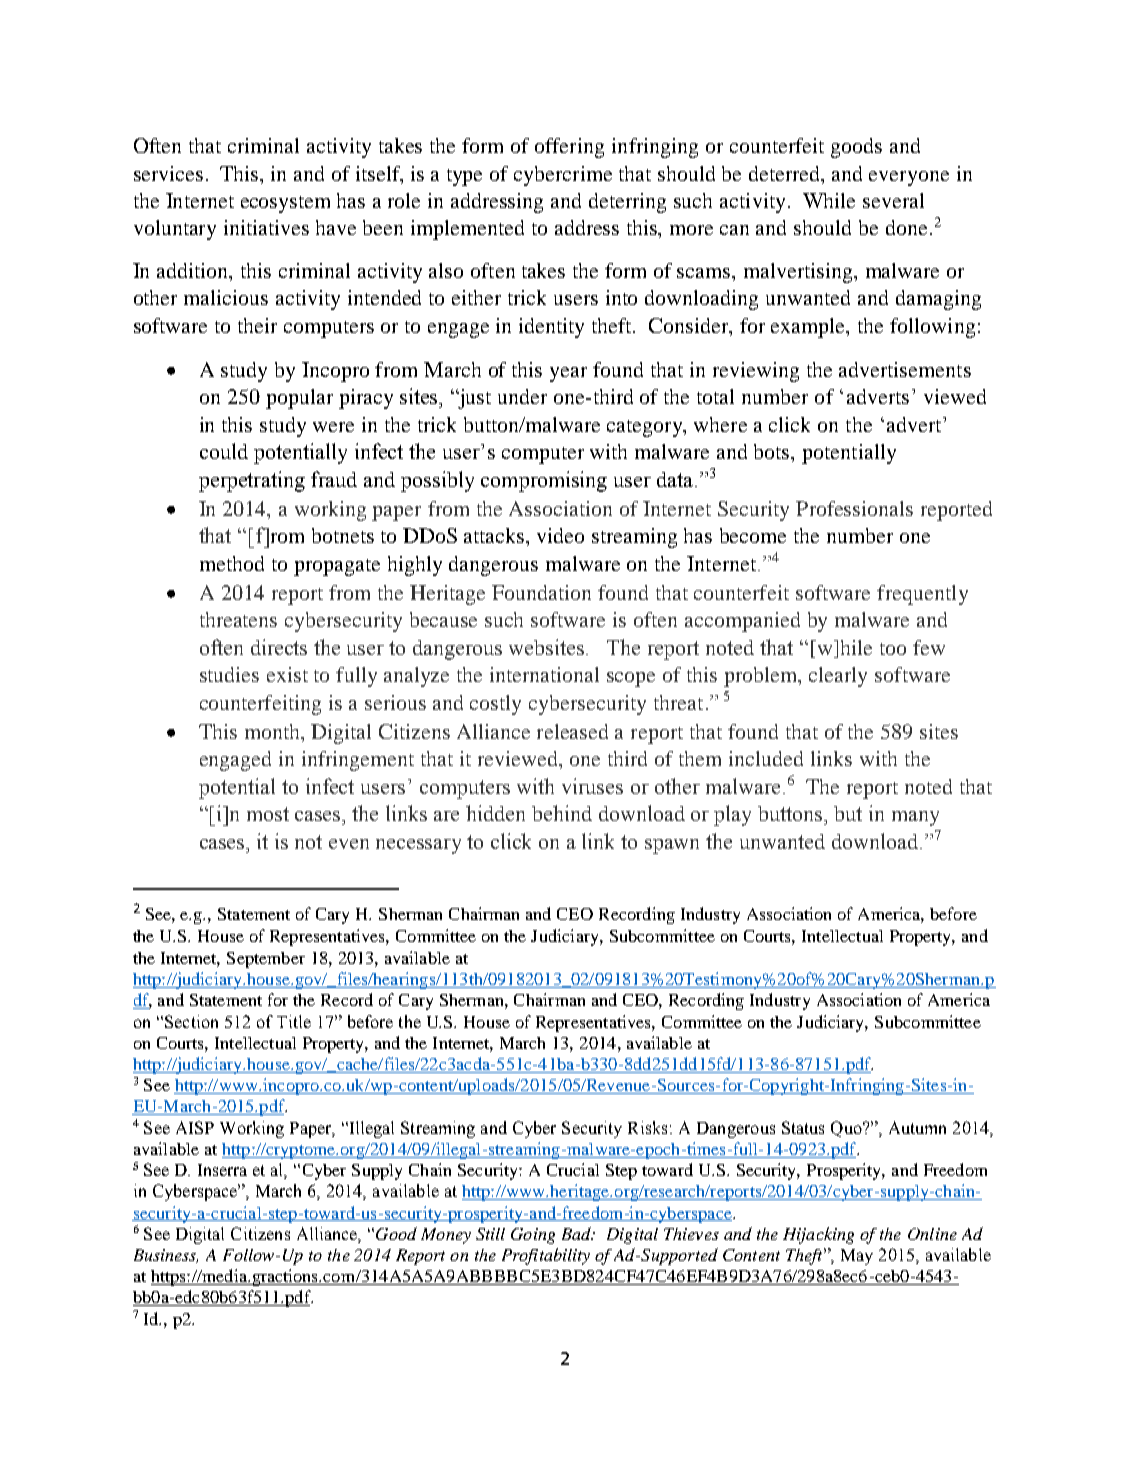 The image size is (1129, 1462). What do you see at coordinates (893, 200) in the screenshot?
I see `several` at bounding box center [893, 200].
